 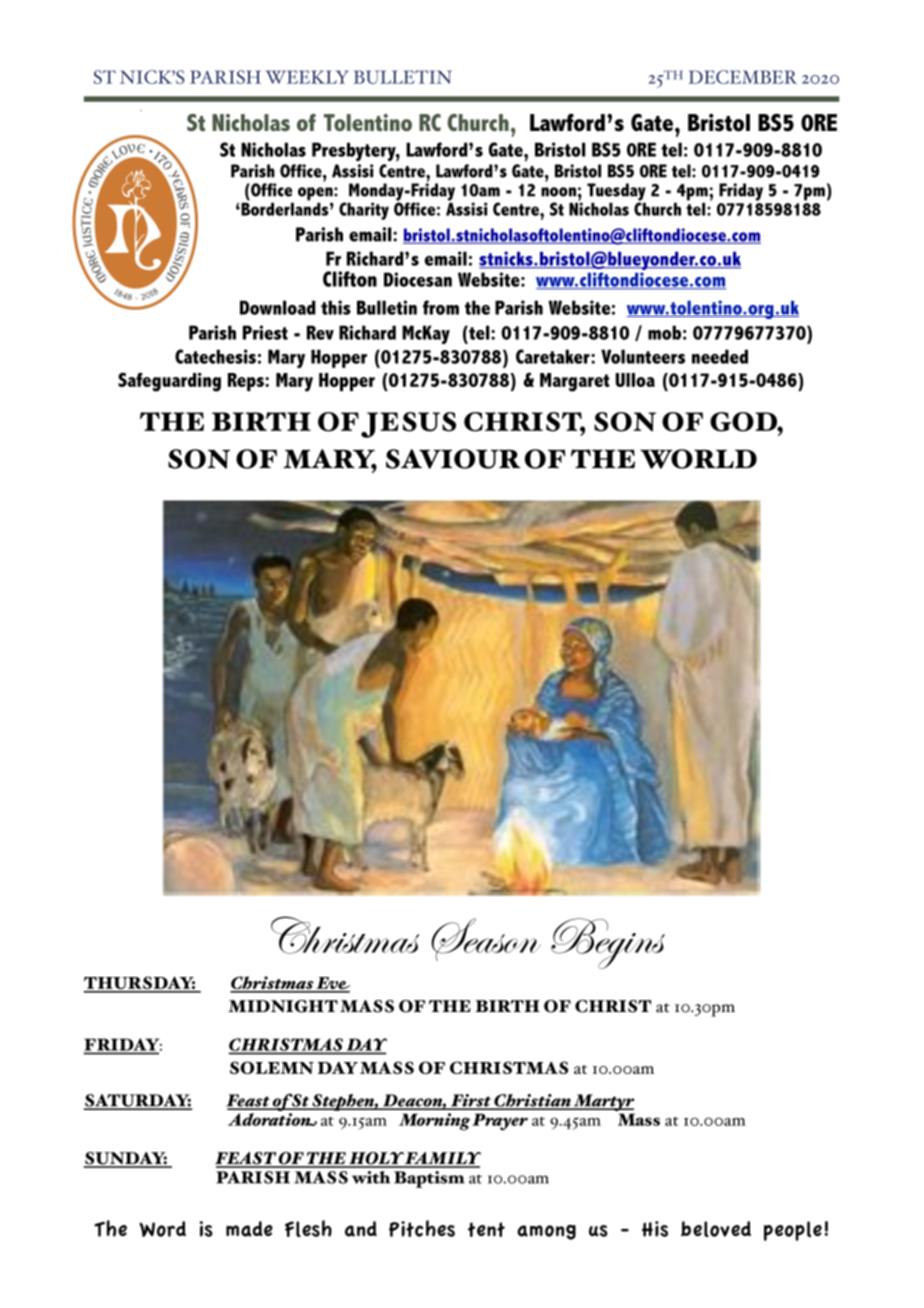 I want to click on beloved, so click(x=716, y=1229).
